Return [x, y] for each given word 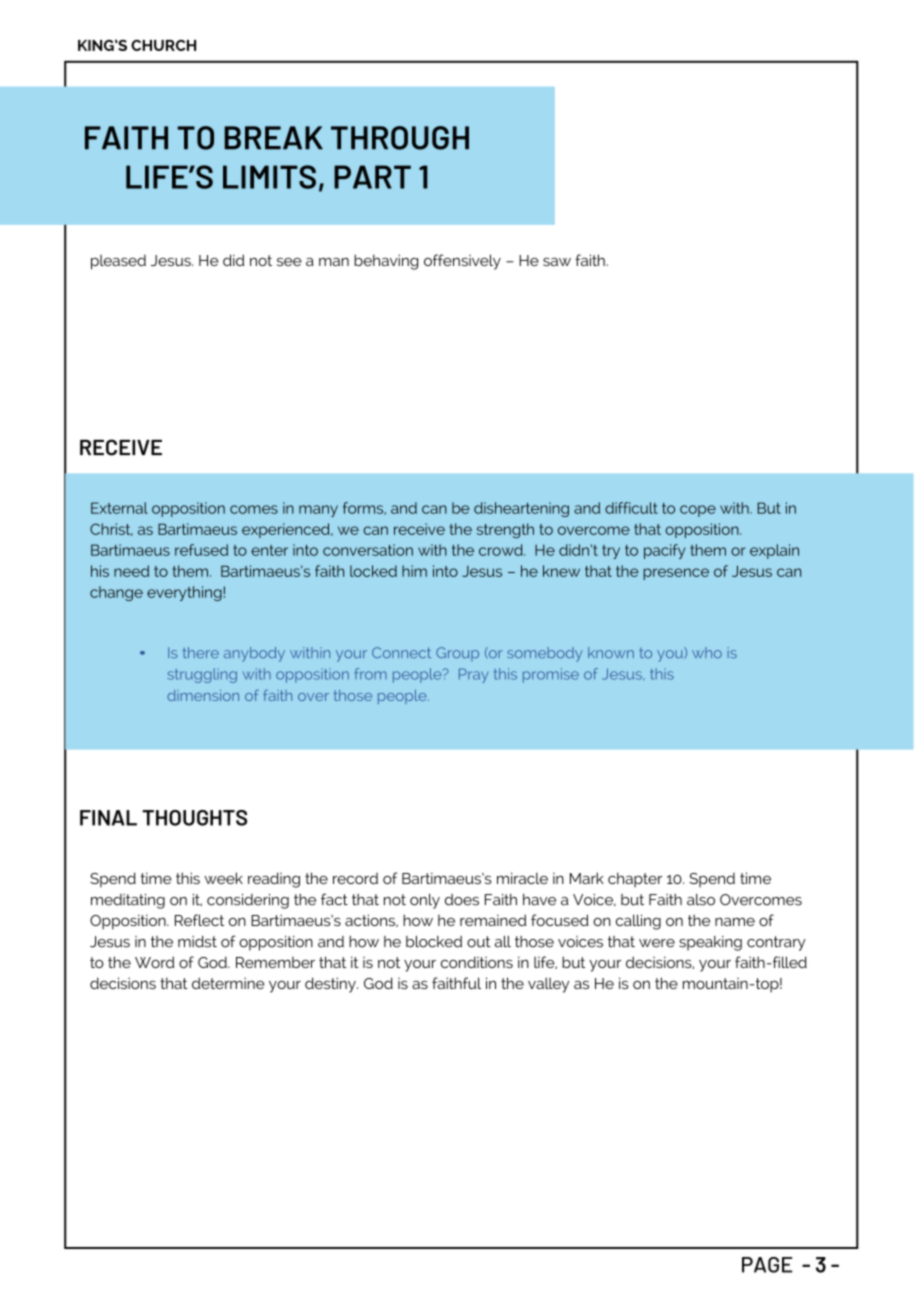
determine [228, 983]
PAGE [767, 1265]
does [462, 900]
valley [548, 985]
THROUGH [400, 138]
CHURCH [163, 45]
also [701, 900]
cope [698, 511]
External [119, 508]
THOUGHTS [194, 818]
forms [364, 508]
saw [557, 262]
